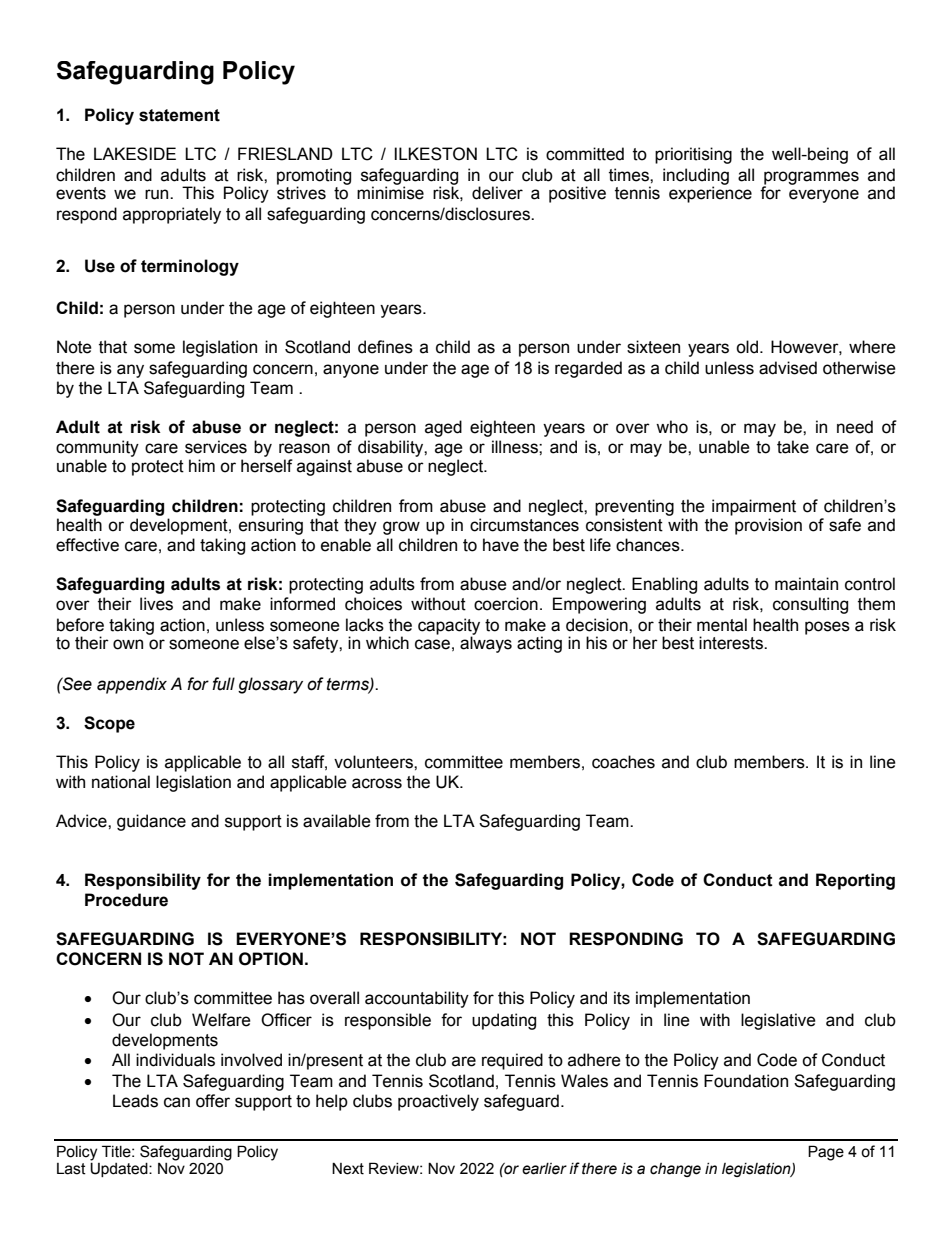 The height and width of the screenshot is (1233, 952). What do you see at coordinates (109, 724) in the screenshot?
I see `Scope` at bounding box center [109, 724].
